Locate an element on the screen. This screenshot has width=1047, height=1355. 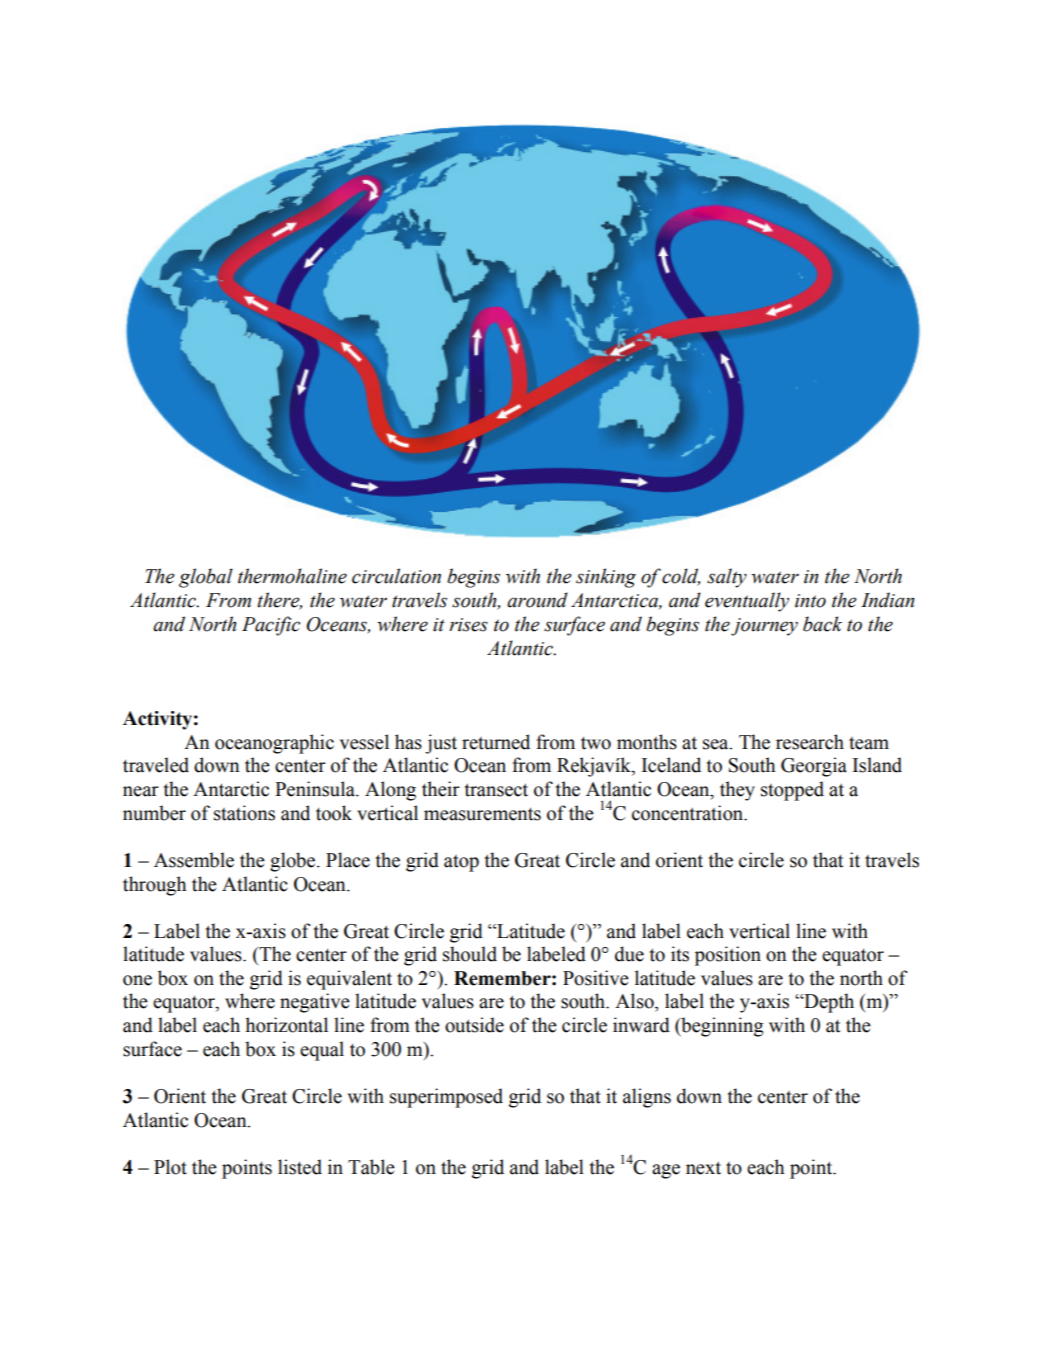
Assemble is located at coordinates (194, 860).
